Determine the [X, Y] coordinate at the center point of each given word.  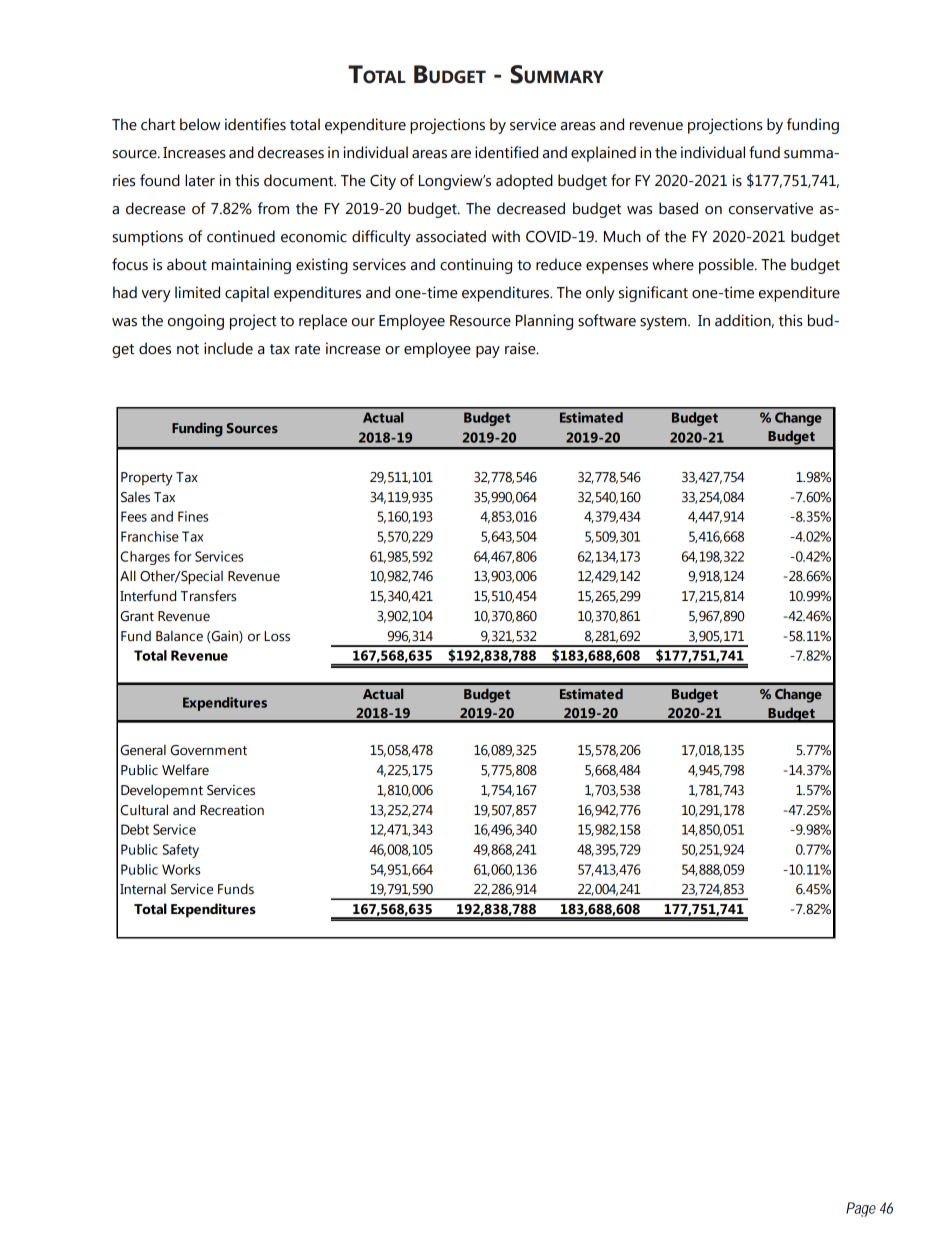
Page [861, 1209]
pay [488, 352]
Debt [135, 829]
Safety [181, 851]
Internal [143, 889]
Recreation [232, 810]
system [664, 323]
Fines [193, 516]
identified [506, 152]
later [200, 180]
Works [181, 869]
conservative [771, 208]
